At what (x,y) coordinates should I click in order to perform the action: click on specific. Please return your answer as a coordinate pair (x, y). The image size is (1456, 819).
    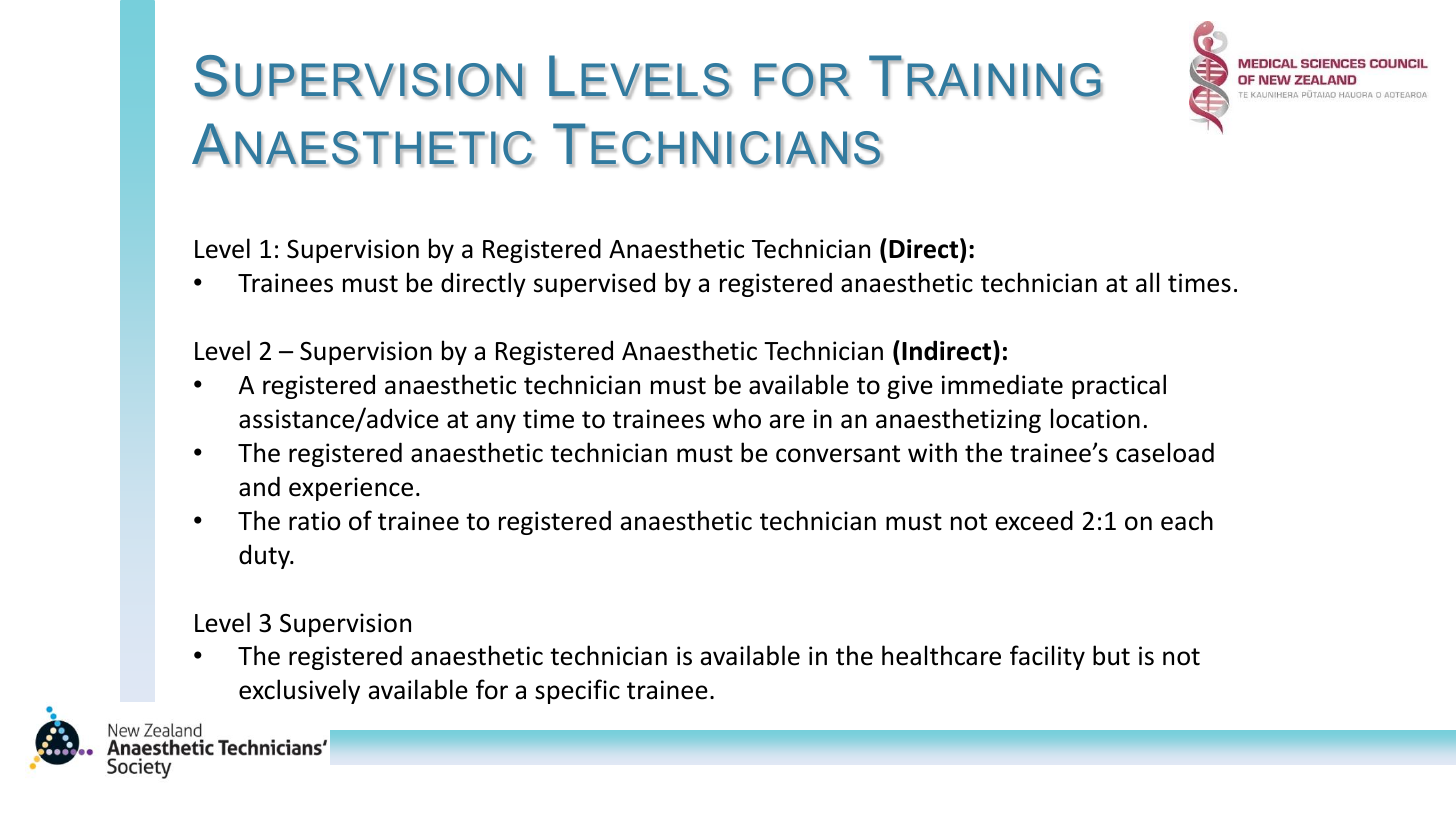
    Looking at the image, I should click on (577, 691).
